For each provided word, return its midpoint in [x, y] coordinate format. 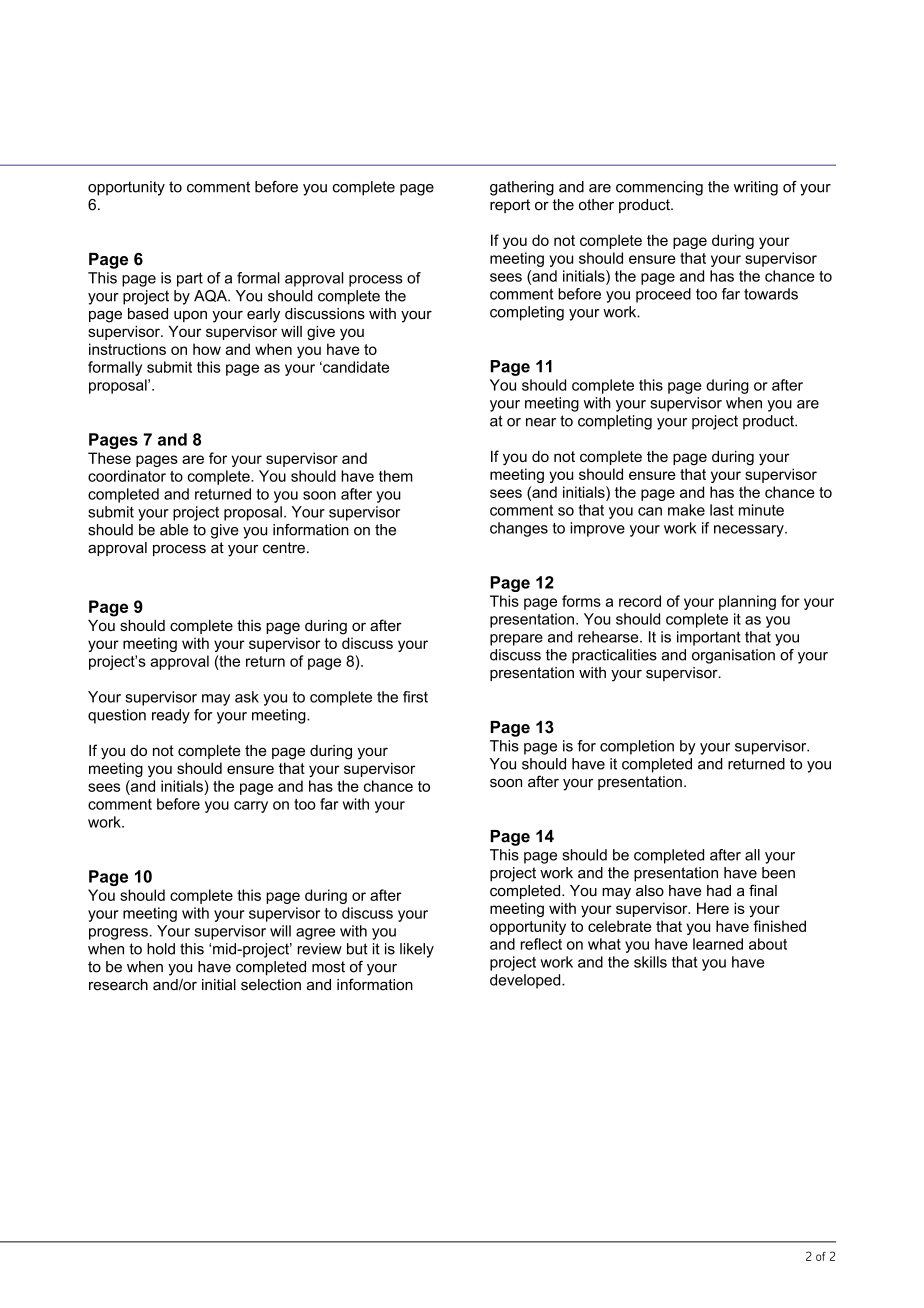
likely [417, 950]
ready [171, 716]
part [190, 279]
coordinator [127, 476]
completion [637, 747]
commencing [659, 188]
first [415, 697]
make [686, 510]
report [510, 206]
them [396, 476]
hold [161, 949]
